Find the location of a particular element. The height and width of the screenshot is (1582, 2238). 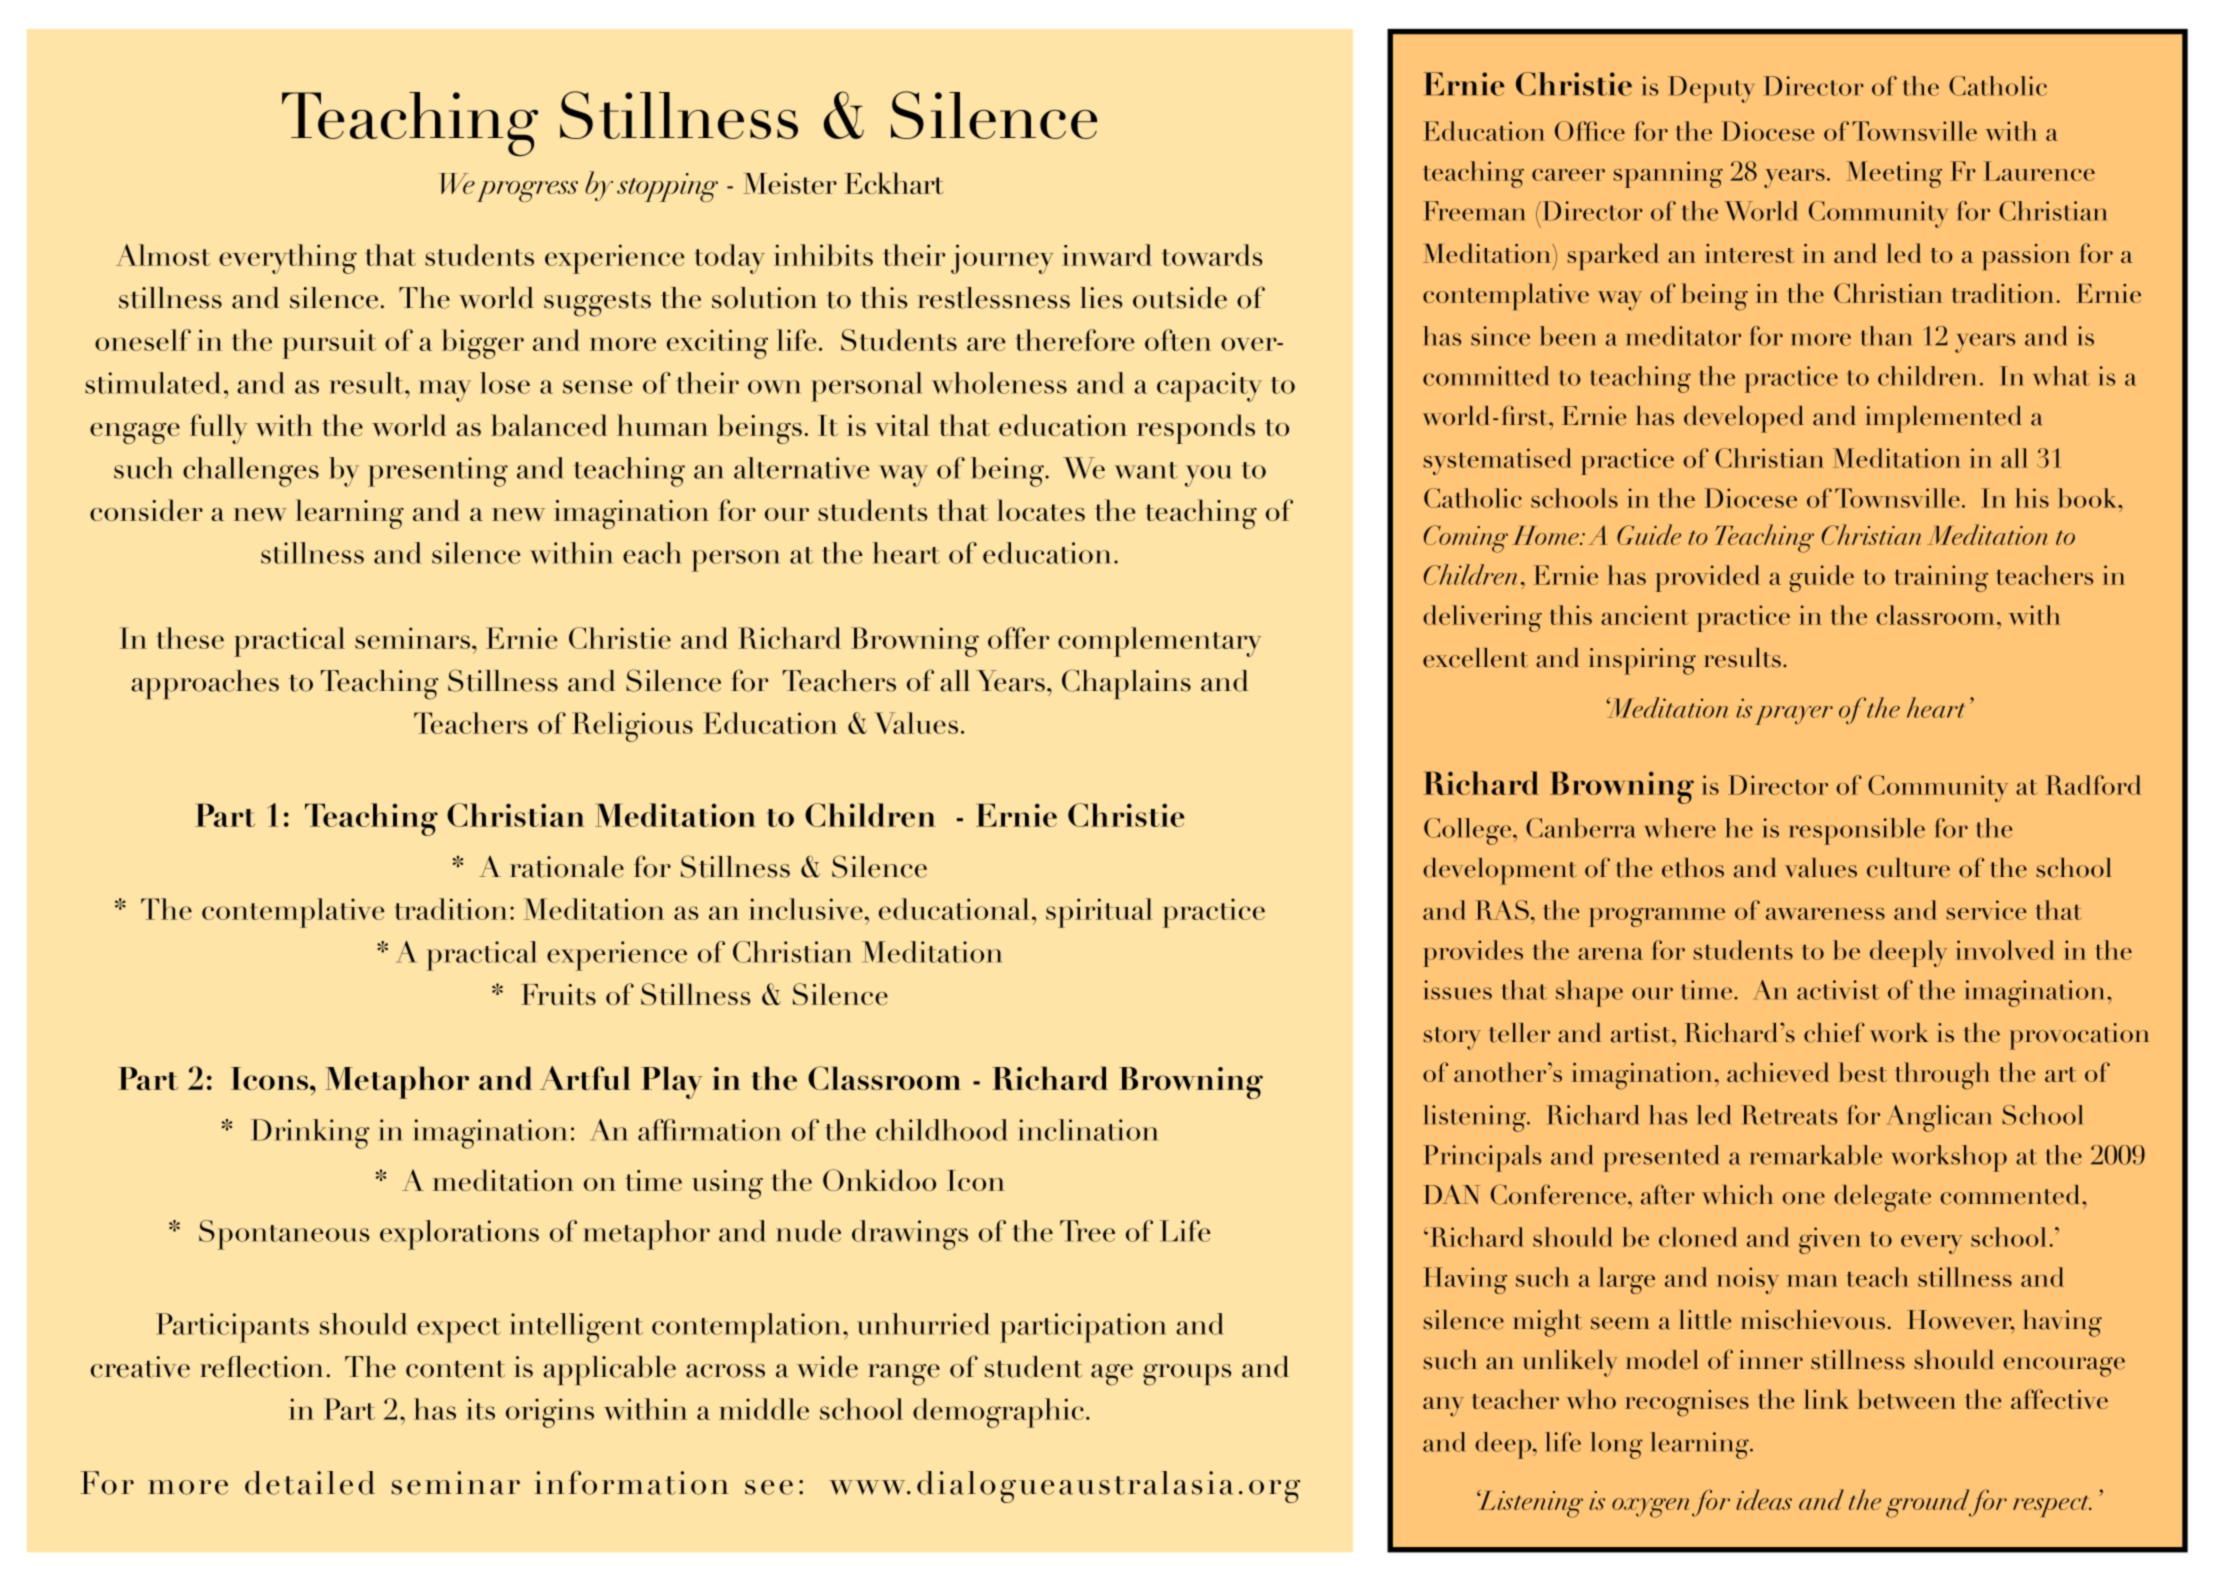

ground is located at coordinates (1929, 1503).
